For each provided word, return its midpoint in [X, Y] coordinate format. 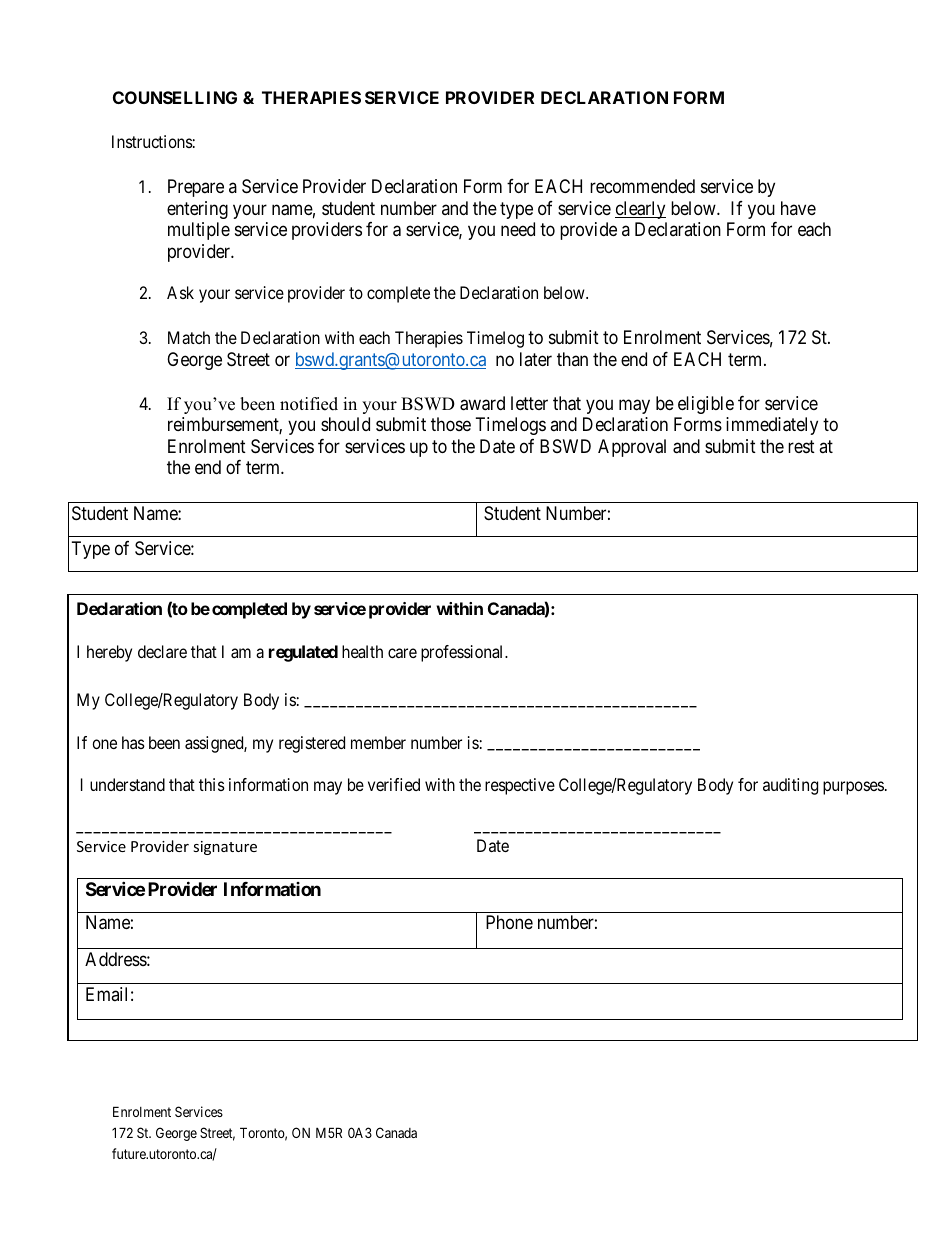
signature [225, 848]
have [798, 208]
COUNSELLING [175, 97]
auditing [790, 786]
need [518, 229]
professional [463, 653]
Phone [509, 922]
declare [162, 651]
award [482, 403]
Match [189, 337]
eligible [706, 405]
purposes [853, 788]
